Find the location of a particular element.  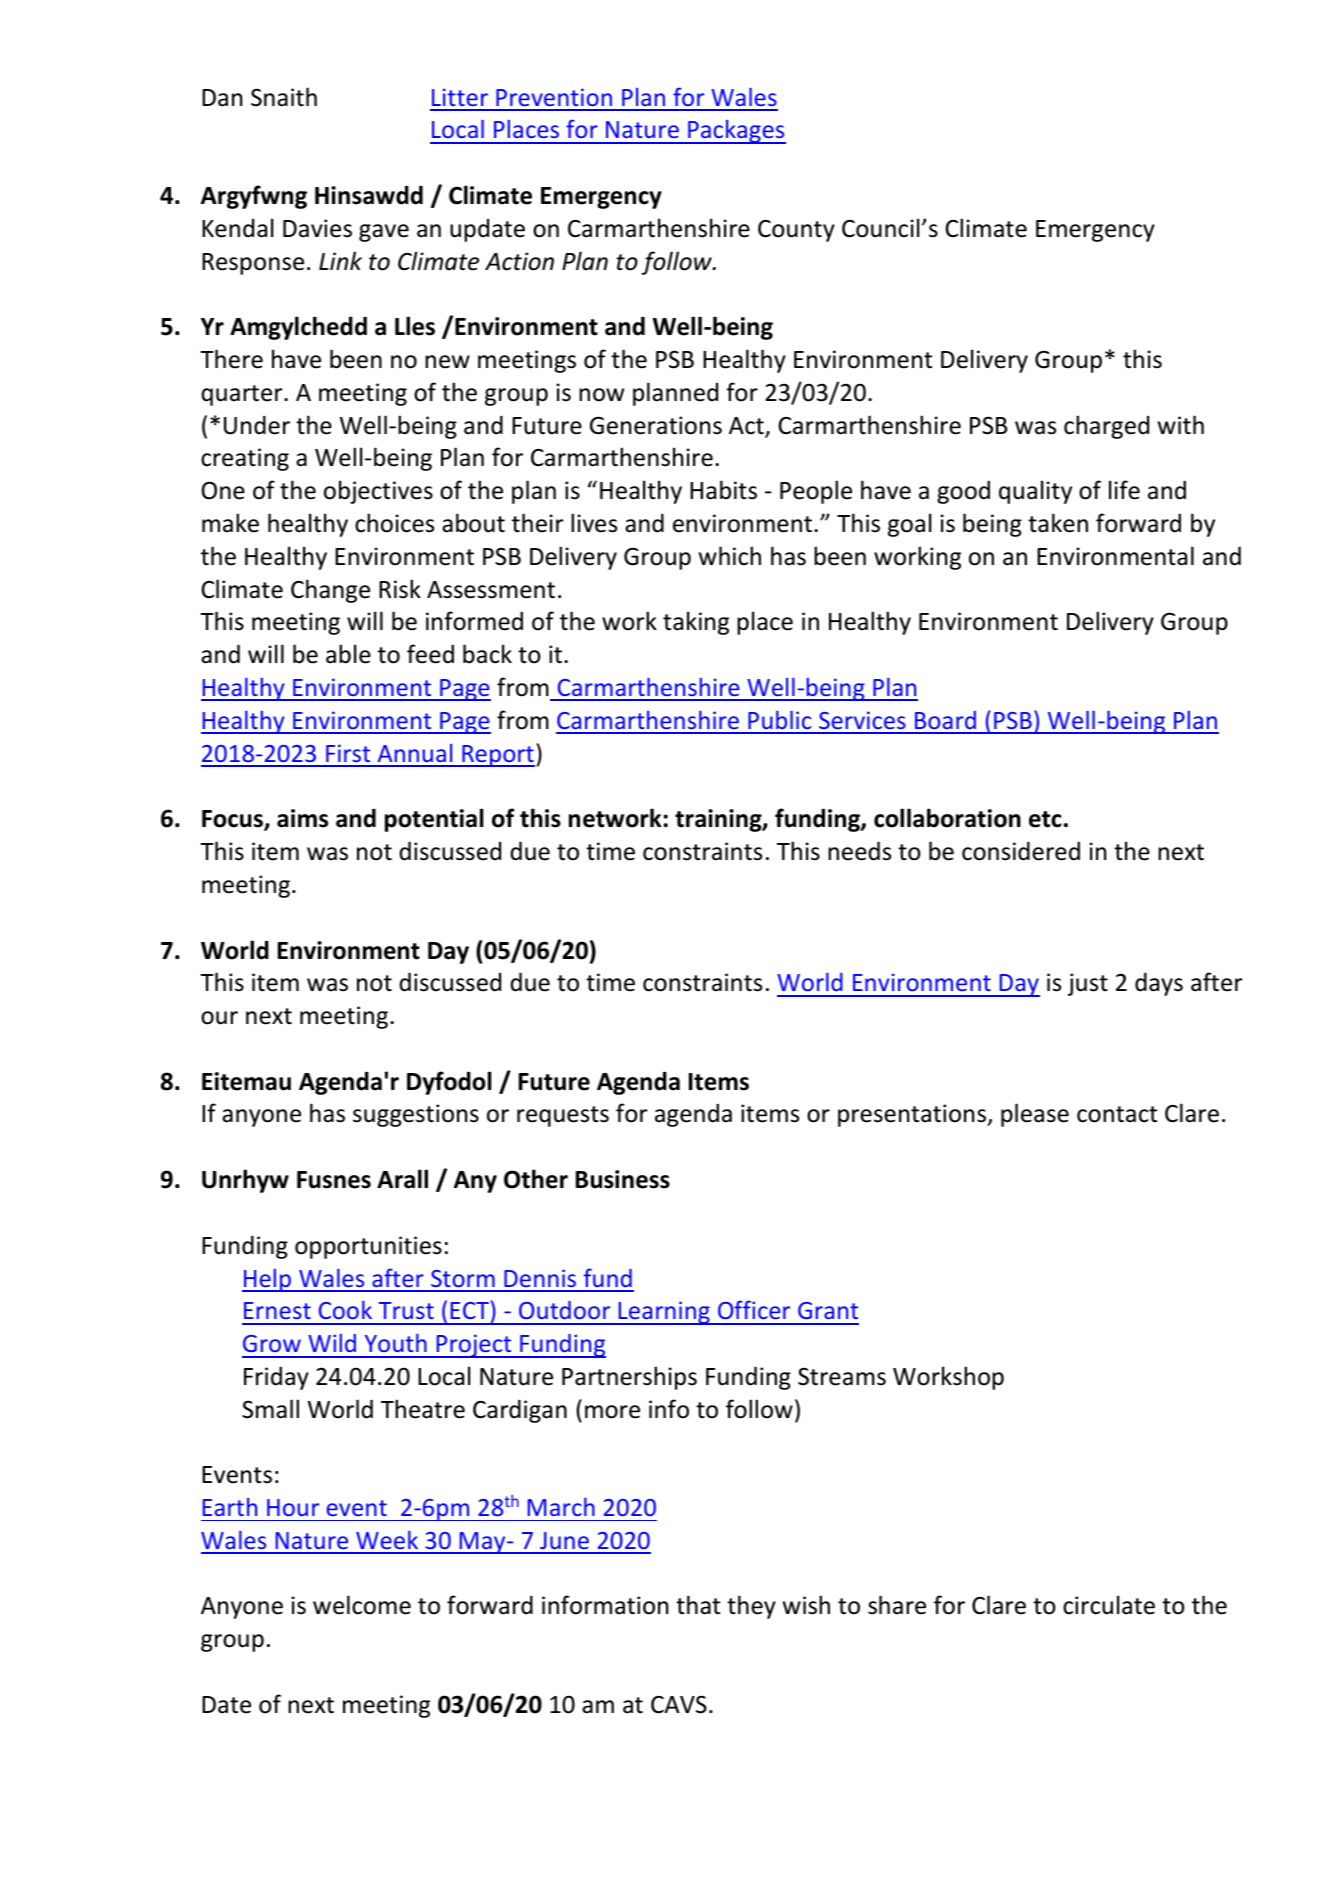

welcome is located at coordinates (362, 1605).
